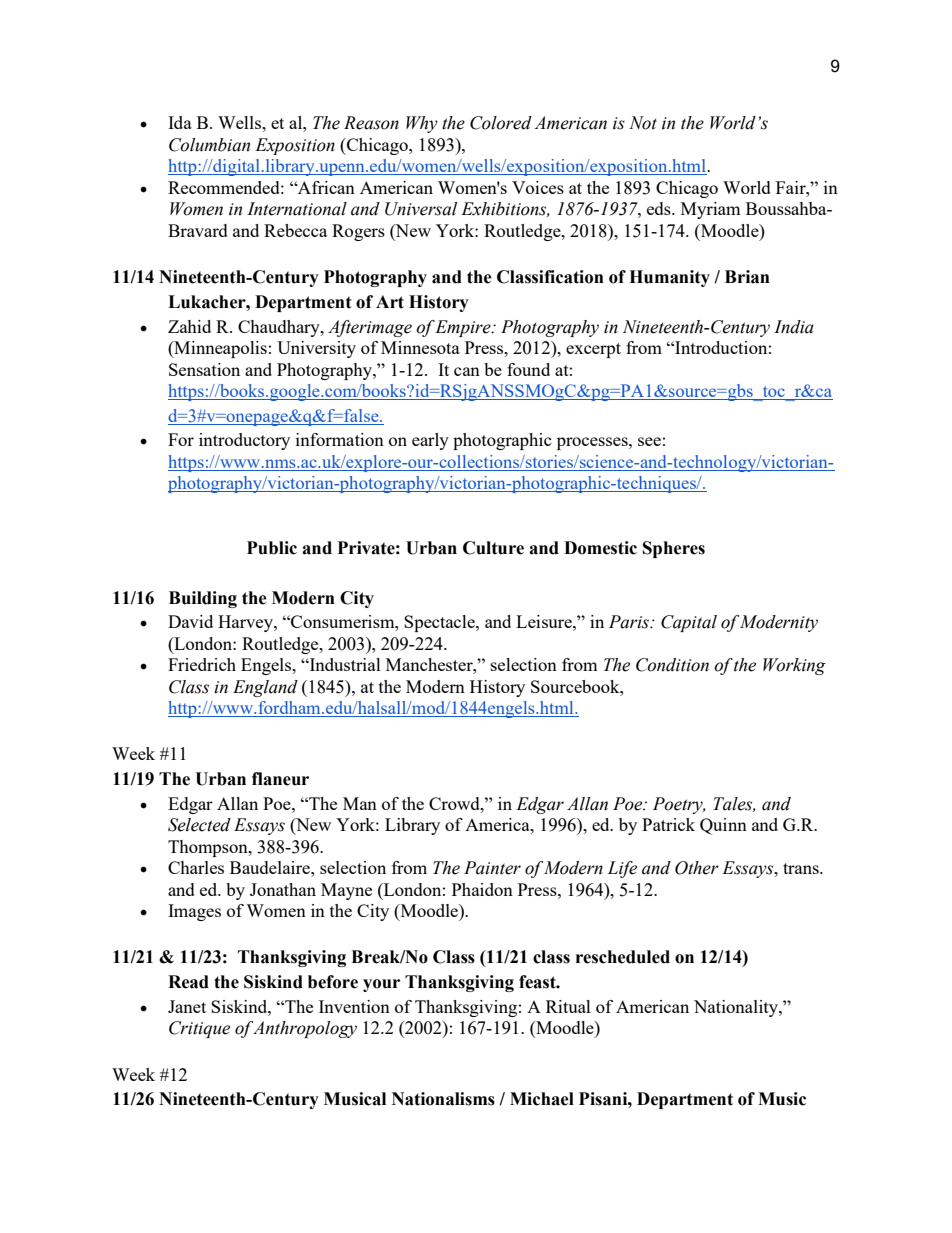 The image size is (952, 1233). I want to click on Painter, so click(492, 868).
